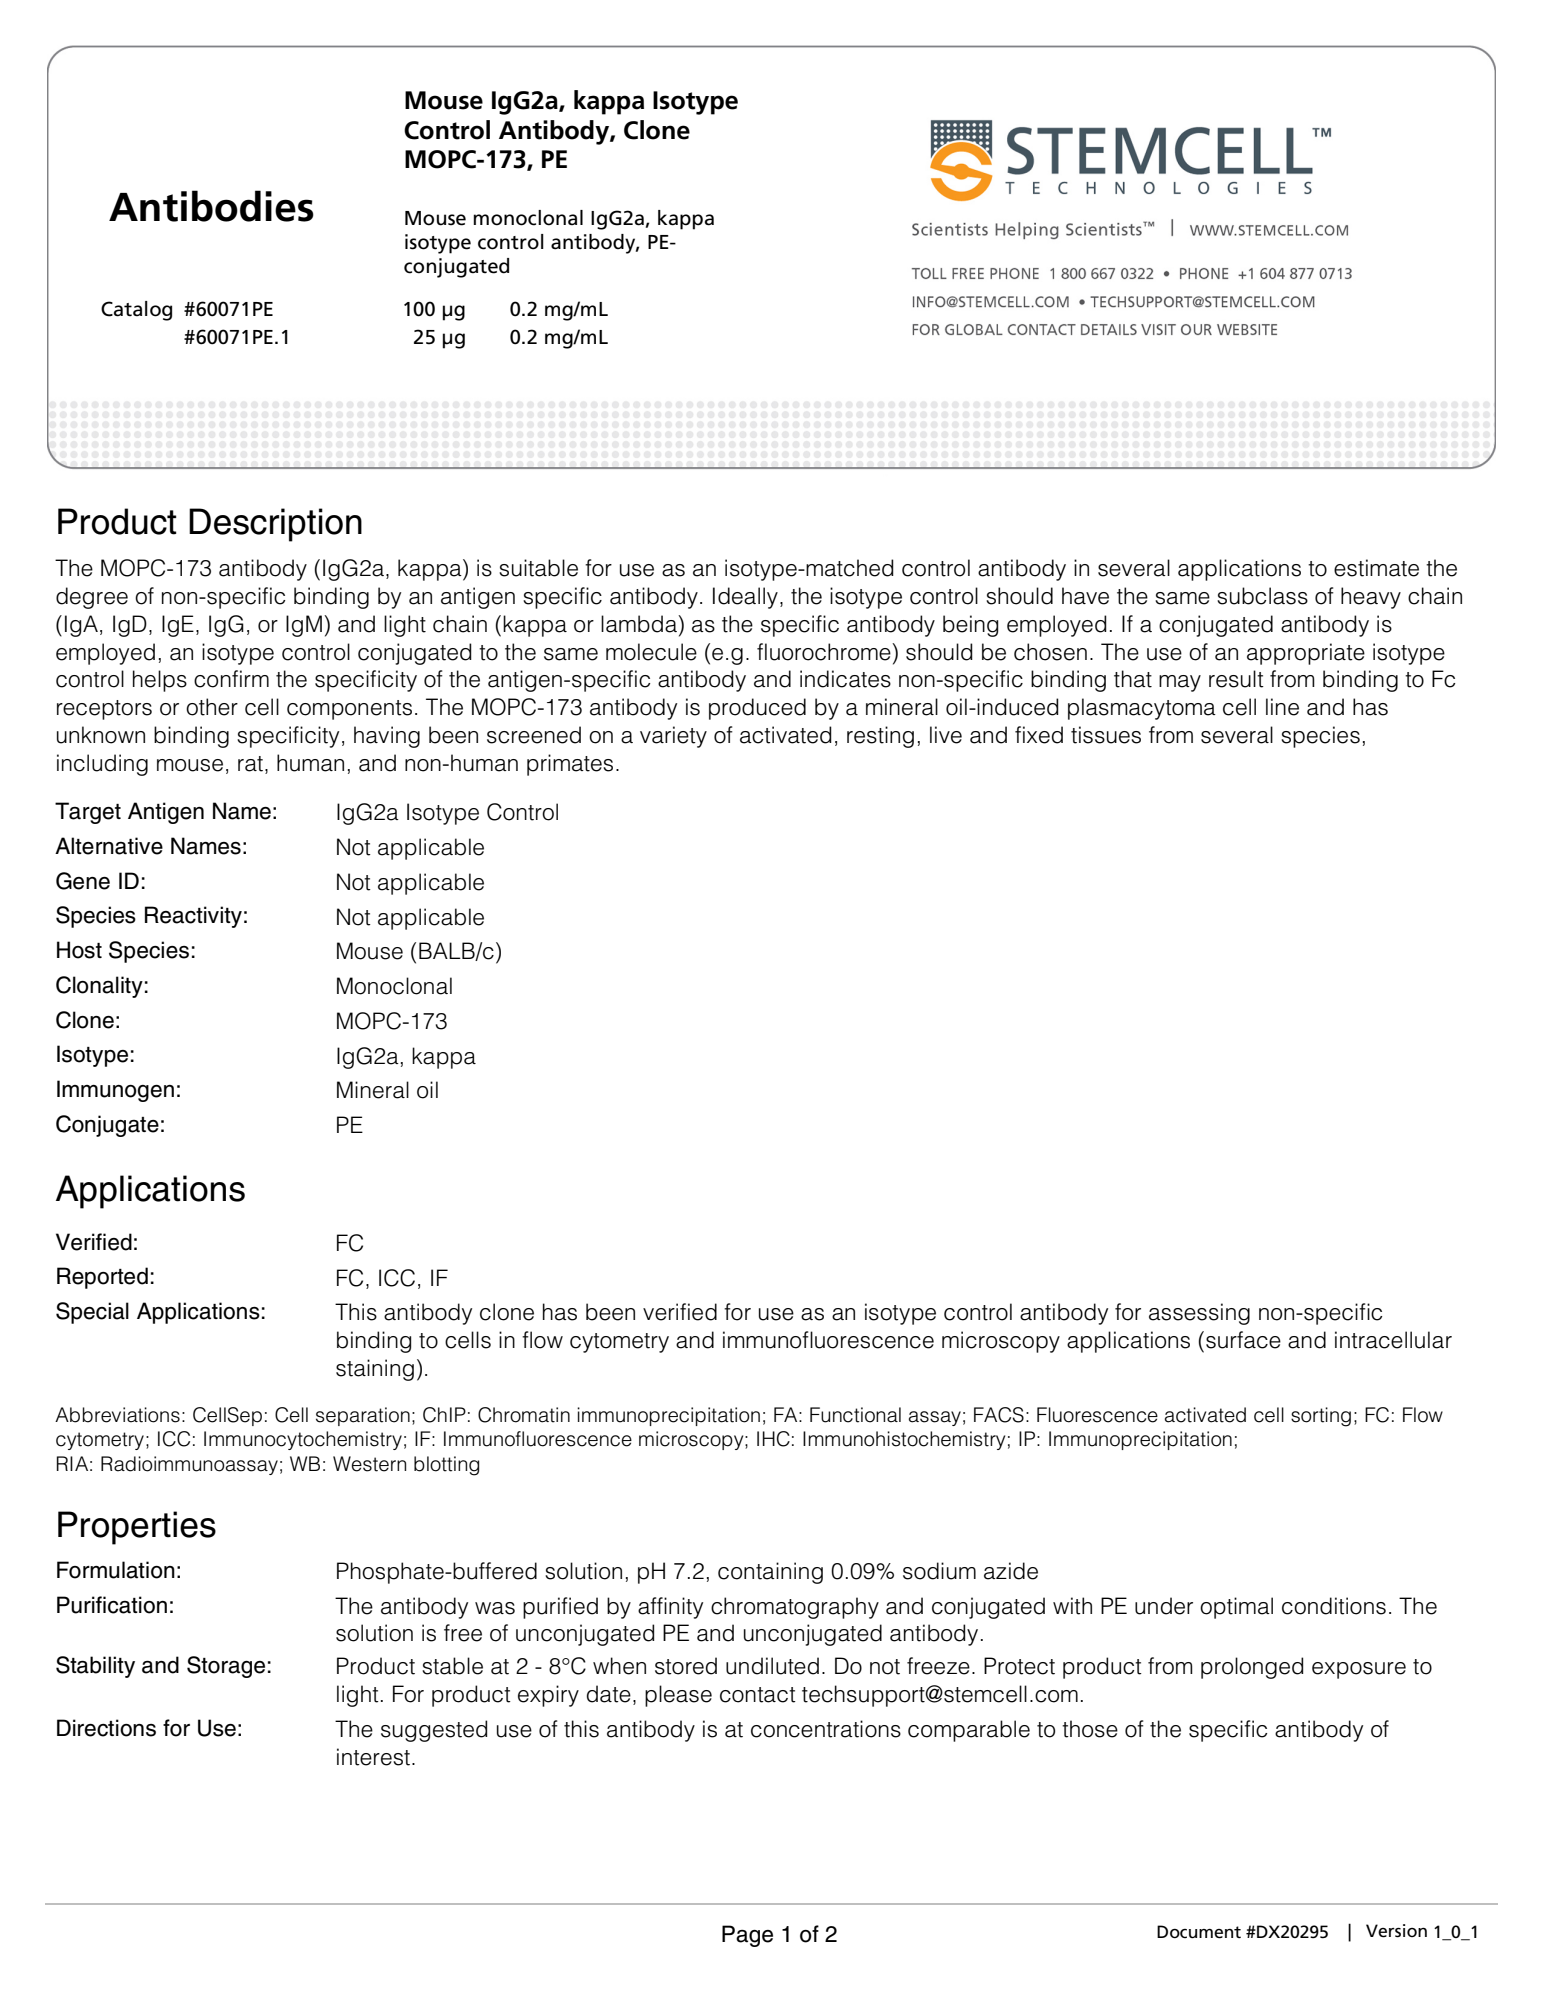  Describe the element at coordinates (570, 765) in the document. I see `primates` at that location.
